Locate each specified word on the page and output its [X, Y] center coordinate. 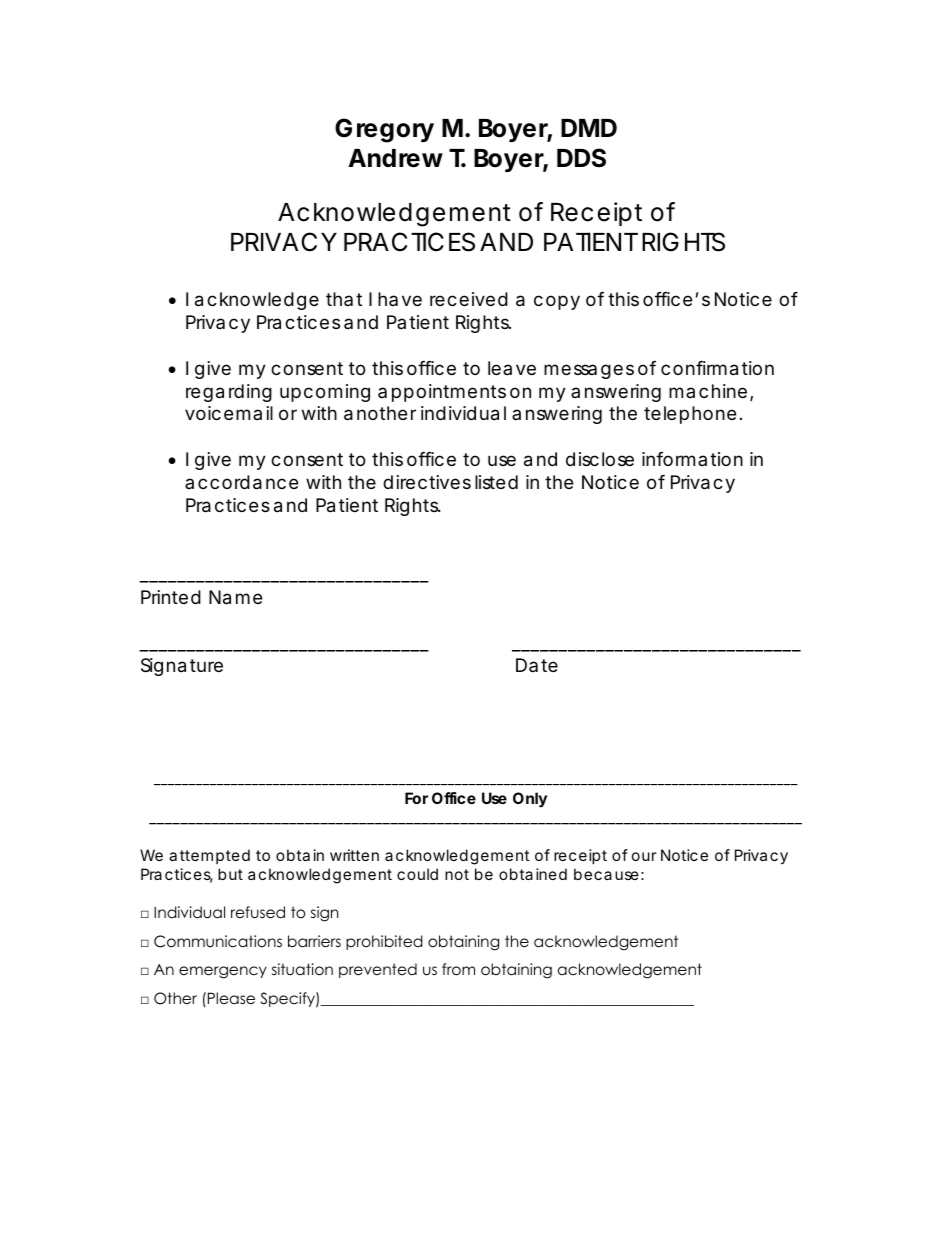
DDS [581, 158]
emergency [223, 972]
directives [427, 482]
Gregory [384, 130]
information [692, 459]
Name [235, 597]
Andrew [395, 158]
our [644, 856]
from [458, 969]
